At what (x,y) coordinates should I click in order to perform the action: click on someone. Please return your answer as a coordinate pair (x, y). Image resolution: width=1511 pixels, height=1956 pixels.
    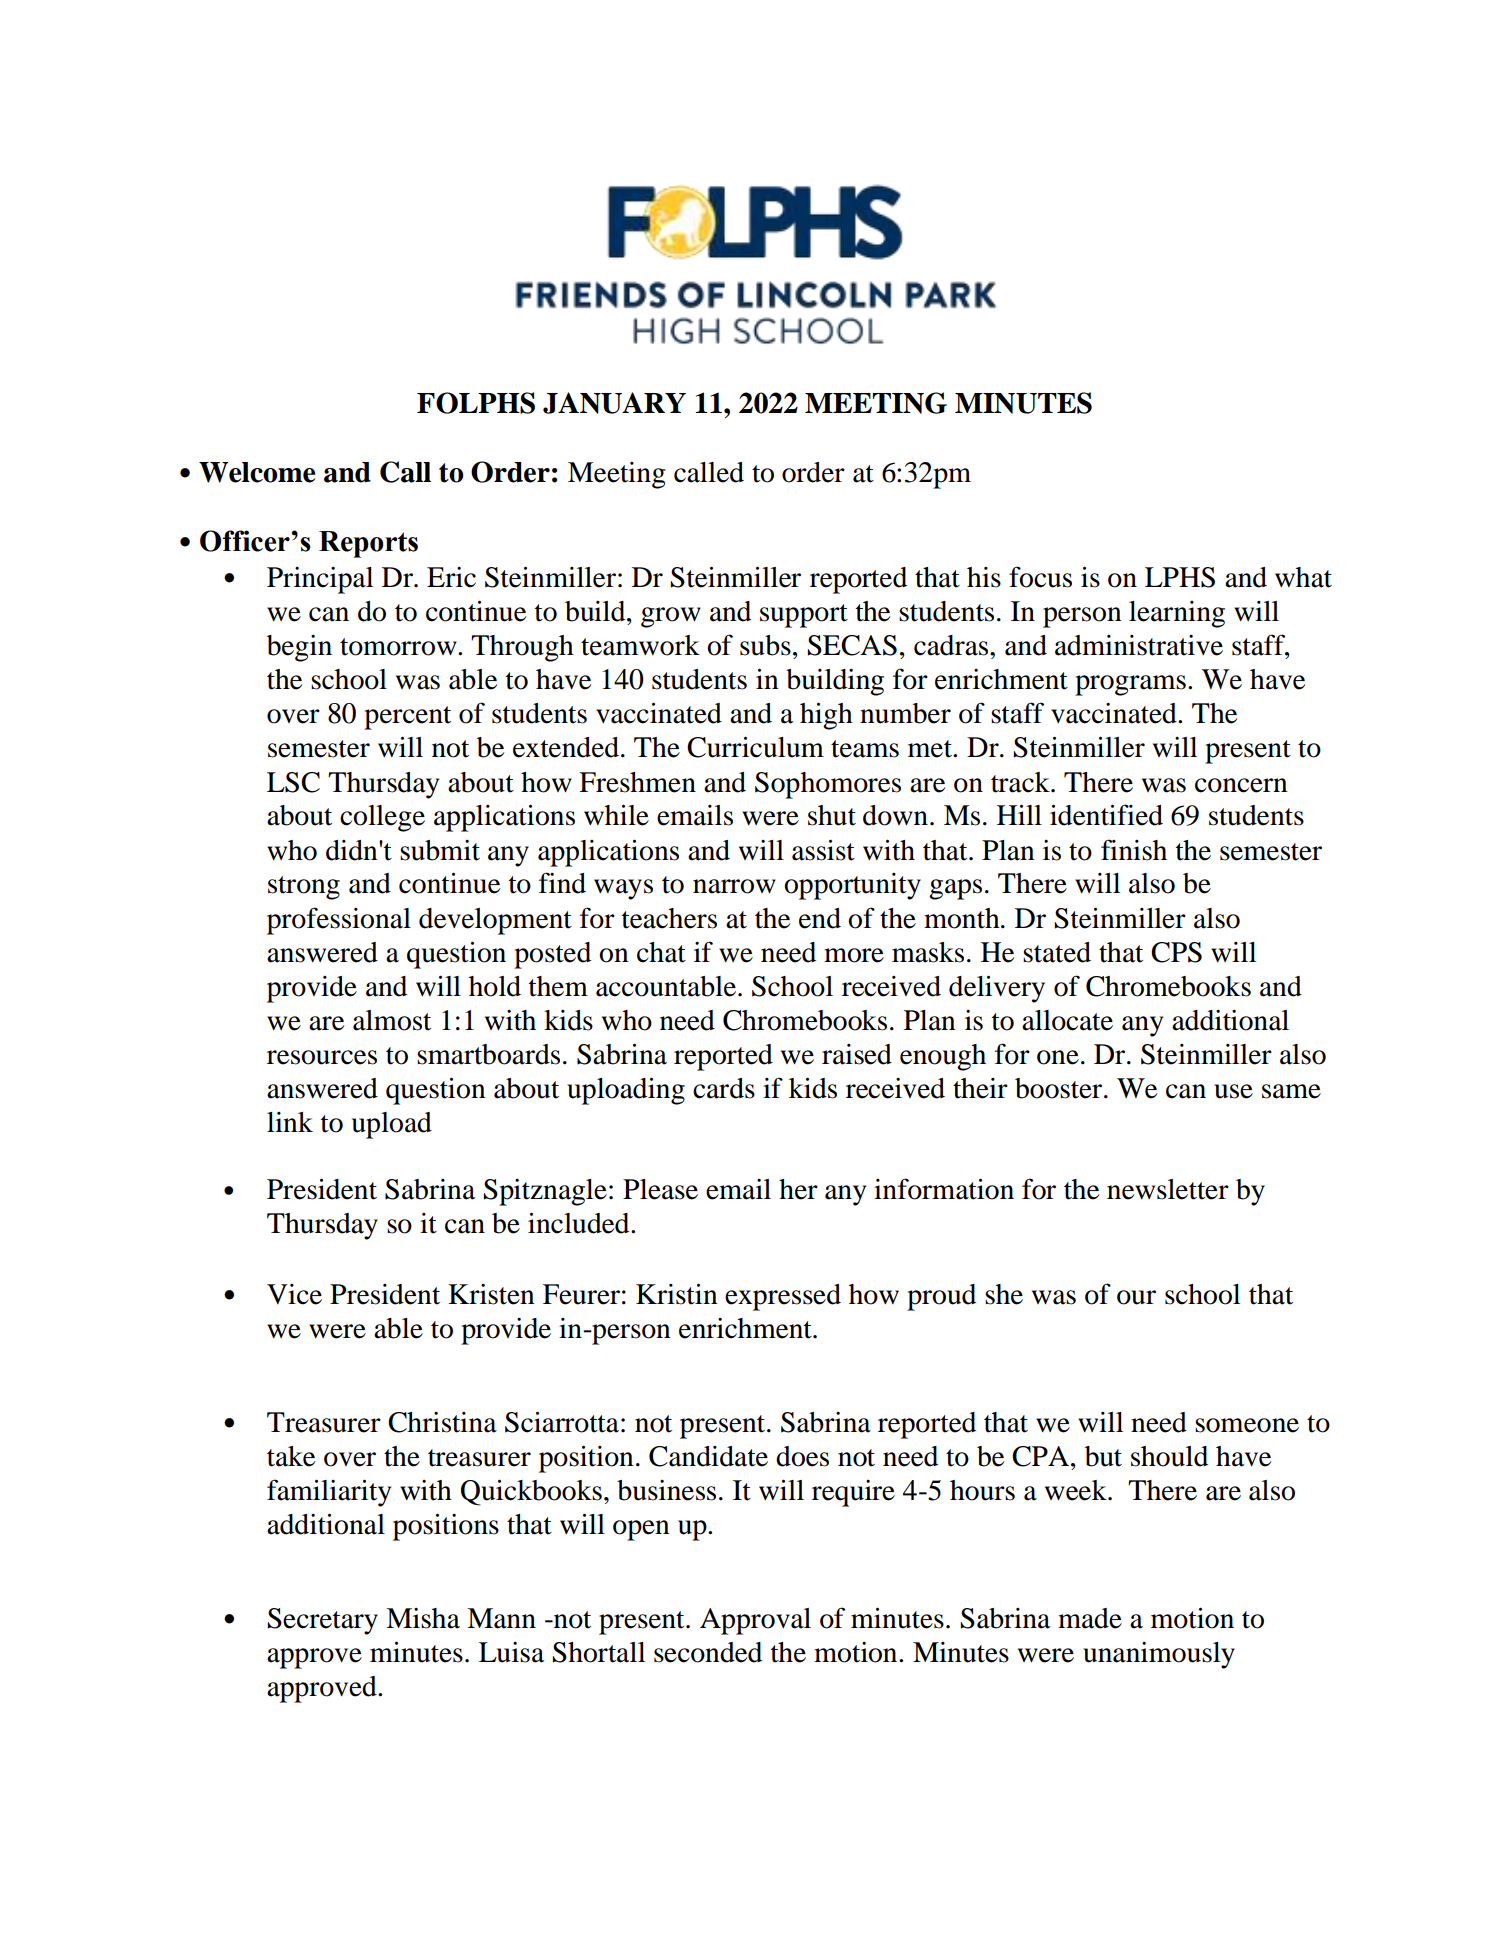
    Looking at the image, I should click on (1247, 1425).
